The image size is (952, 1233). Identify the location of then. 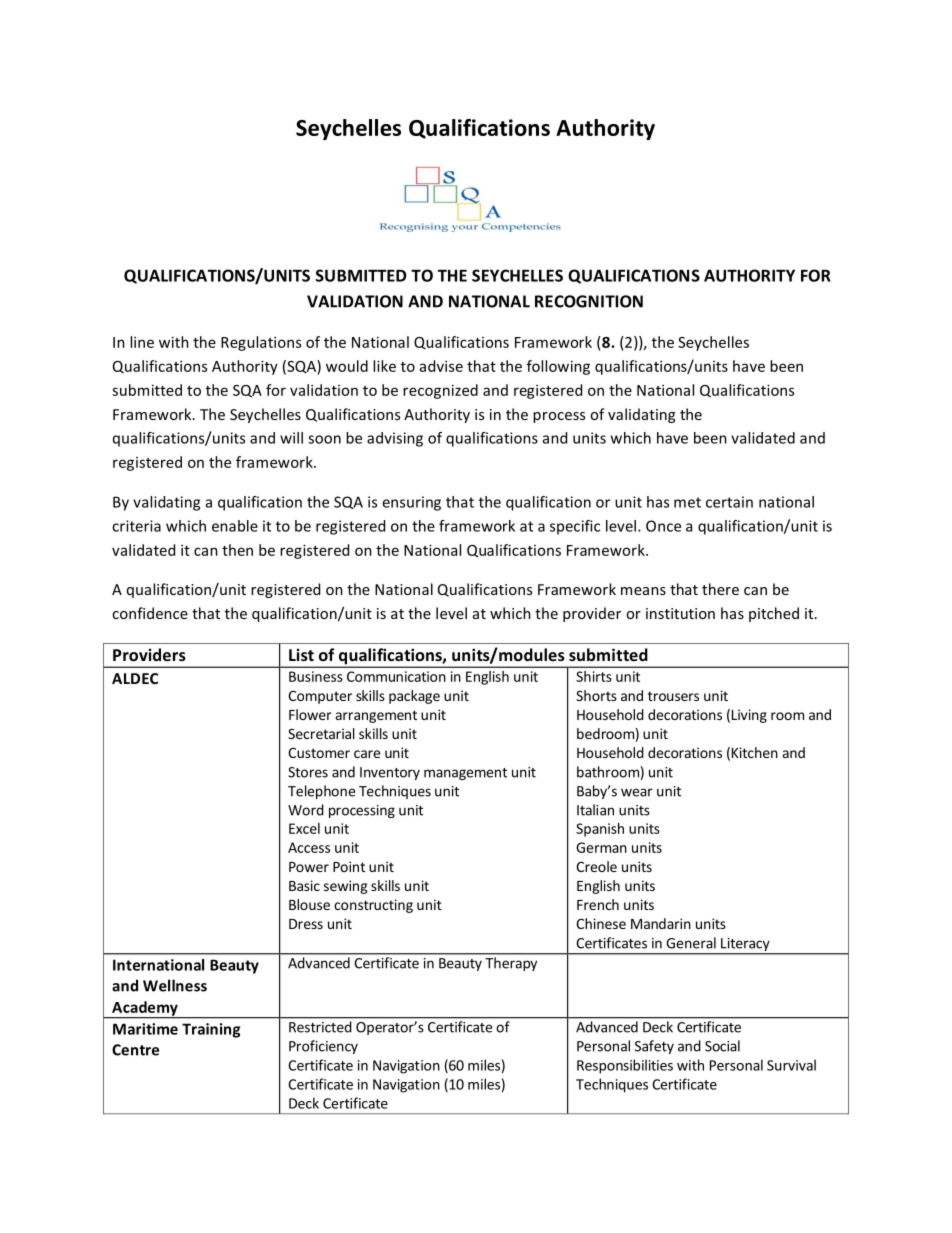
(237, 550).
